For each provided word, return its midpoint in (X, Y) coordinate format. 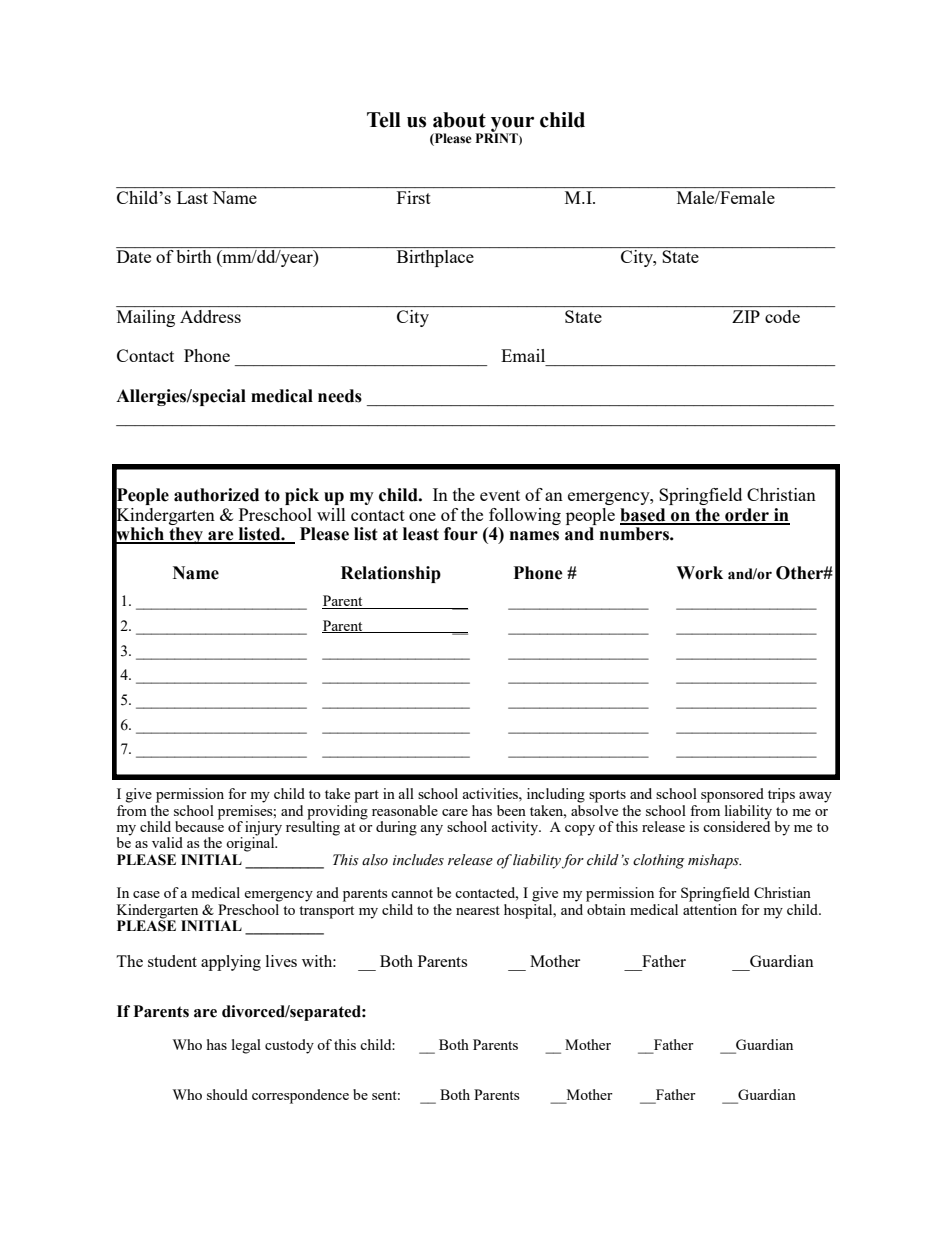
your (511, 125)
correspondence (300, 1096)
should (227, 1094)
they (186, 535)
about (459, 120)
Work (699, 573)
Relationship (391, 574)
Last (192, 197)
